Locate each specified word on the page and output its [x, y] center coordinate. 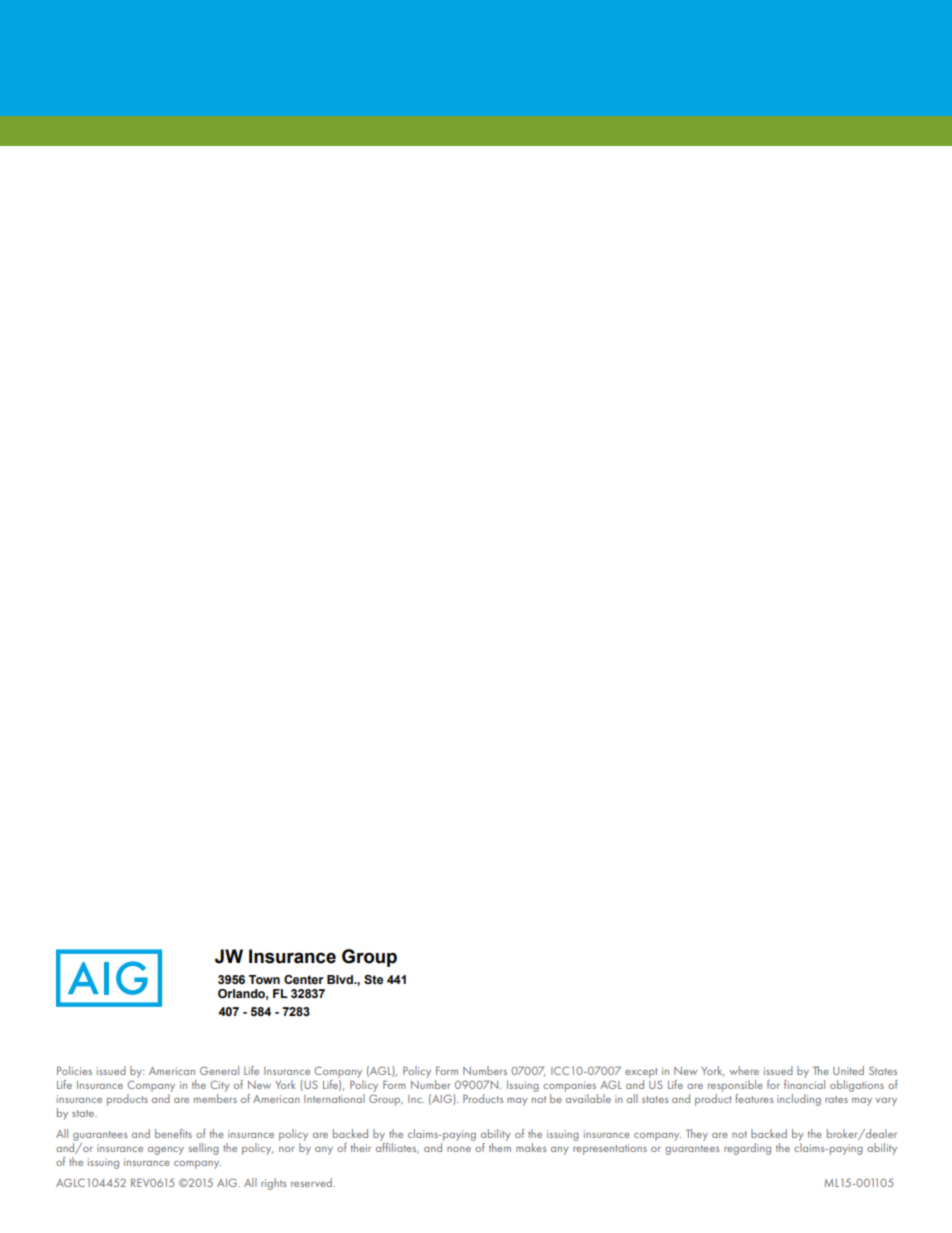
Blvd [341, 979]
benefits [173, 1133]
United [848, 1070]
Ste [373, 979]
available [588, 1097]
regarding [747, 1149]
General [219, 1070]
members [215, 1097]
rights [274, 1184]
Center [304, 979]
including [799, 1100]
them [500, 1146]
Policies [74, 1070]
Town [264, 979]
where [744, 1070]
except [641, 1073]
